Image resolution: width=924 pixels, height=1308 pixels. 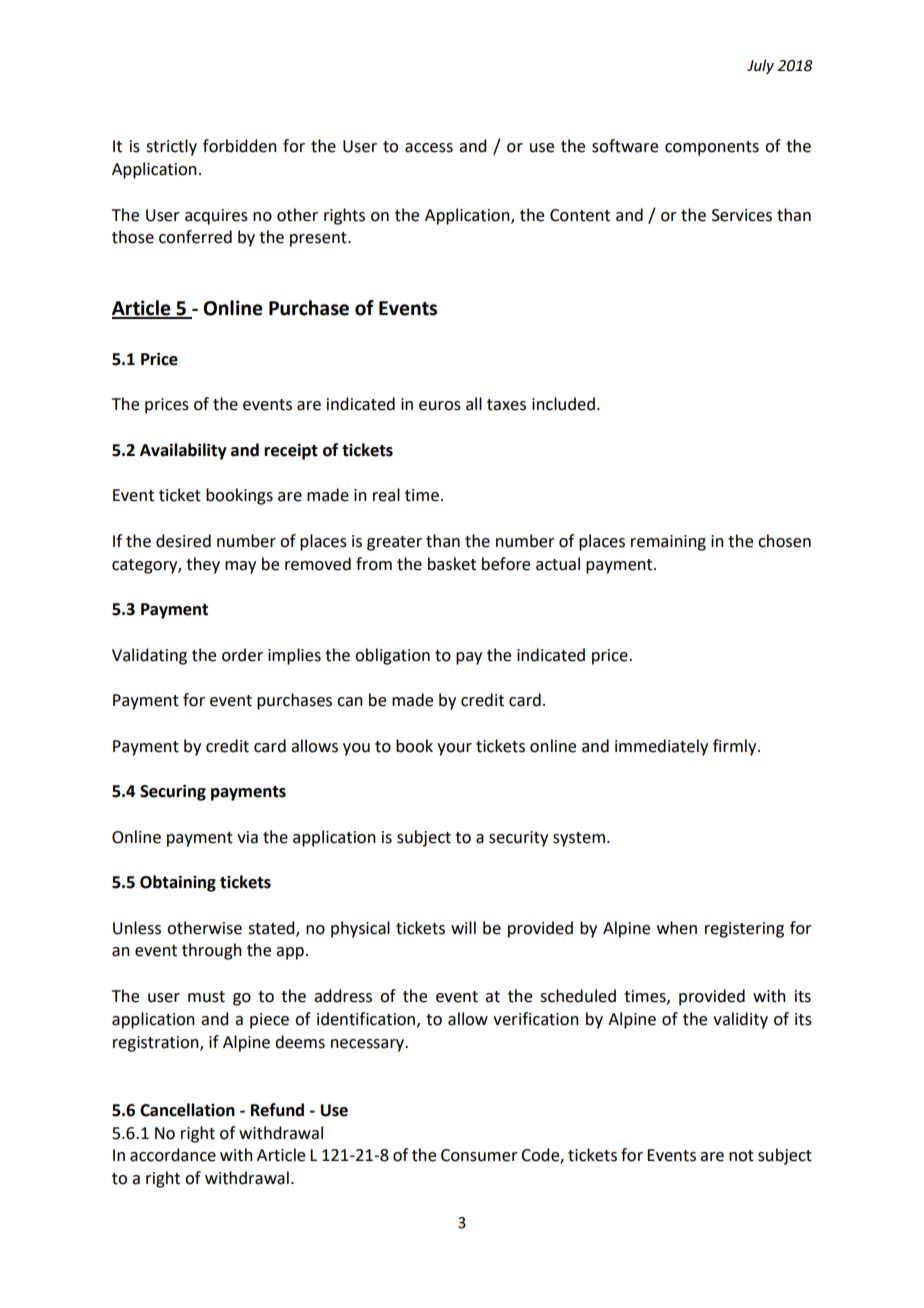 What do you see at coordinates (712, 148) in the image?
I see `components` at bounding box center [712, 148].
